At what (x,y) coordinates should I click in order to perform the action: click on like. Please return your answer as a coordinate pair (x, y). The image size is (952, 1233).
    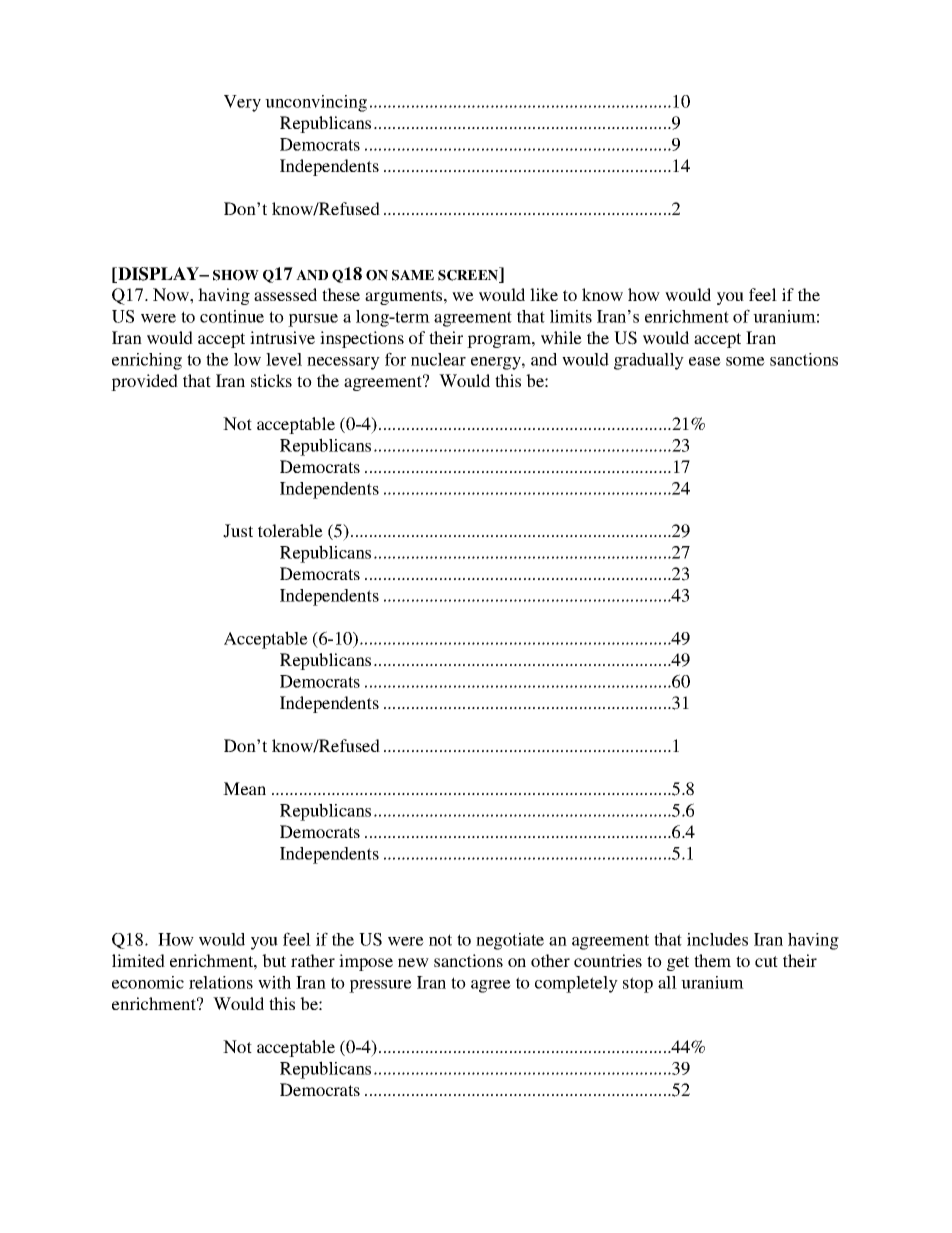
    Looking at the image, I should click on (544, 294).
